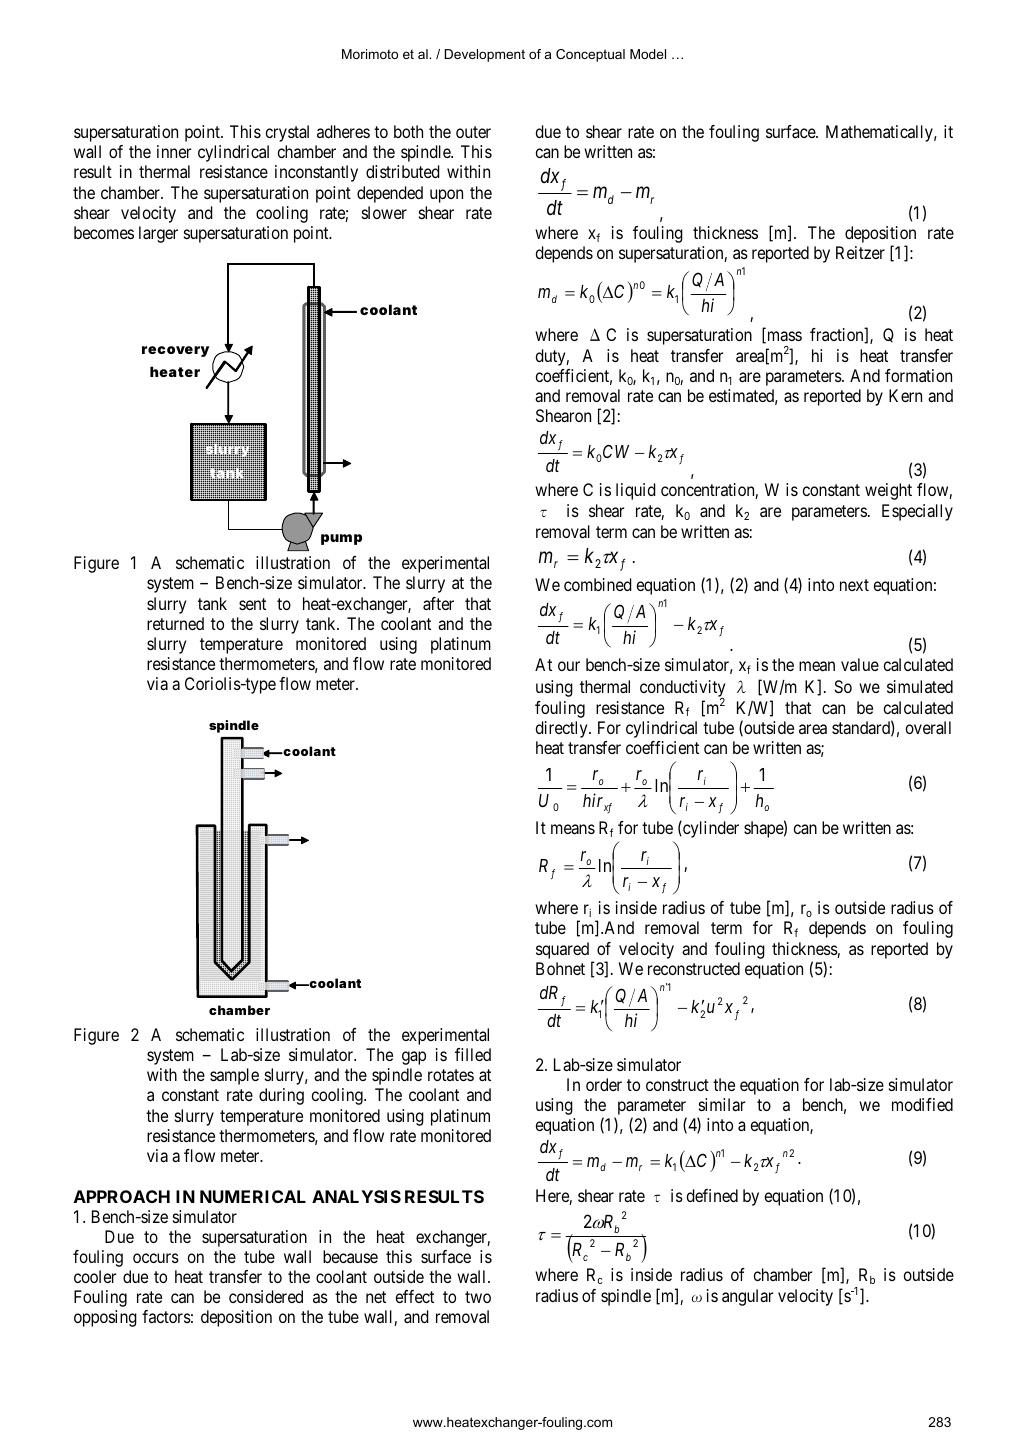 The width and height of the page is (1026, 1452). Describe the element at coordinates (174, 151) in the page. I see `inner` at that location.
